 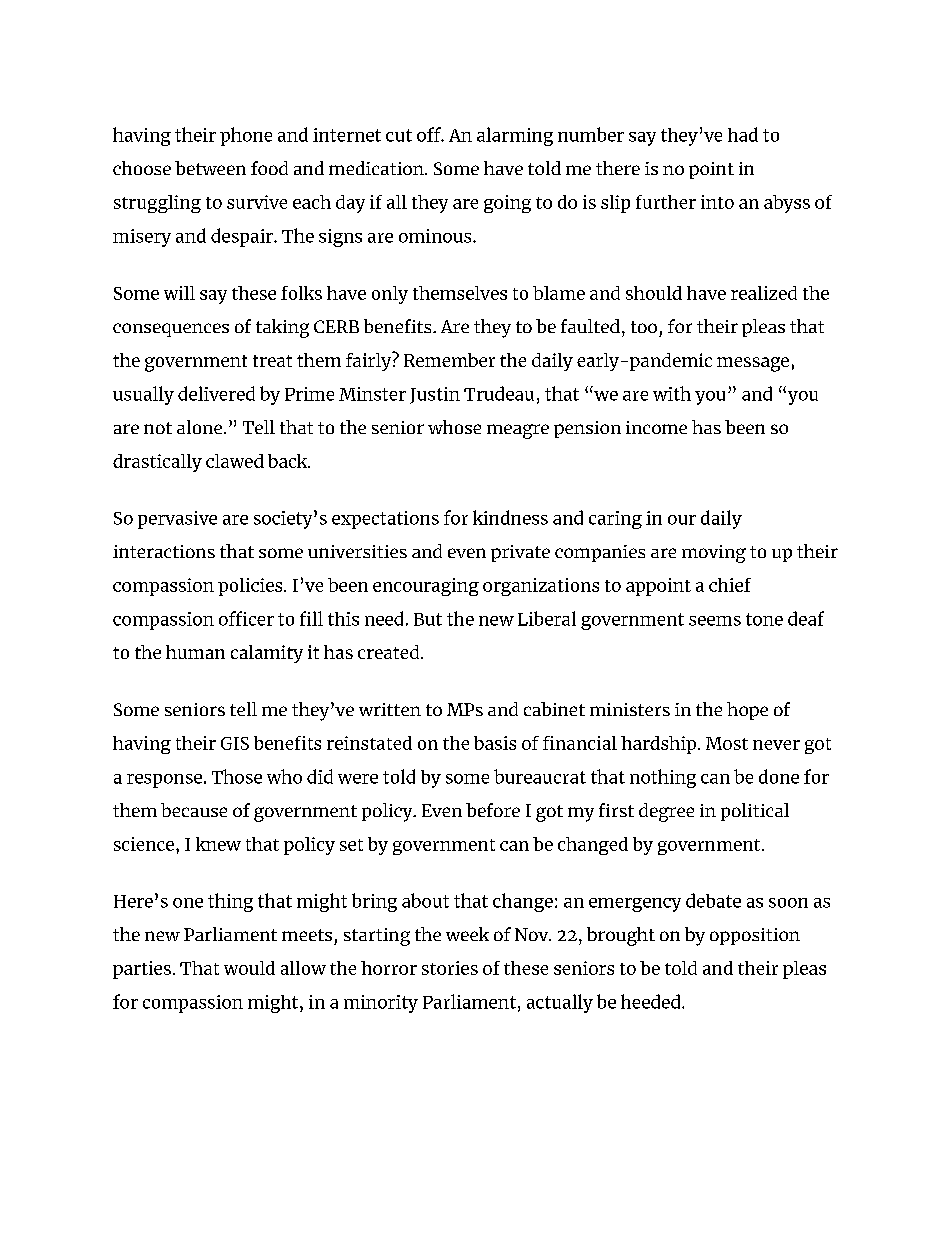 What do you see at coordinates (216, 393) in the screenshot?
I see `delivered` at bounding box center [216, 393].
